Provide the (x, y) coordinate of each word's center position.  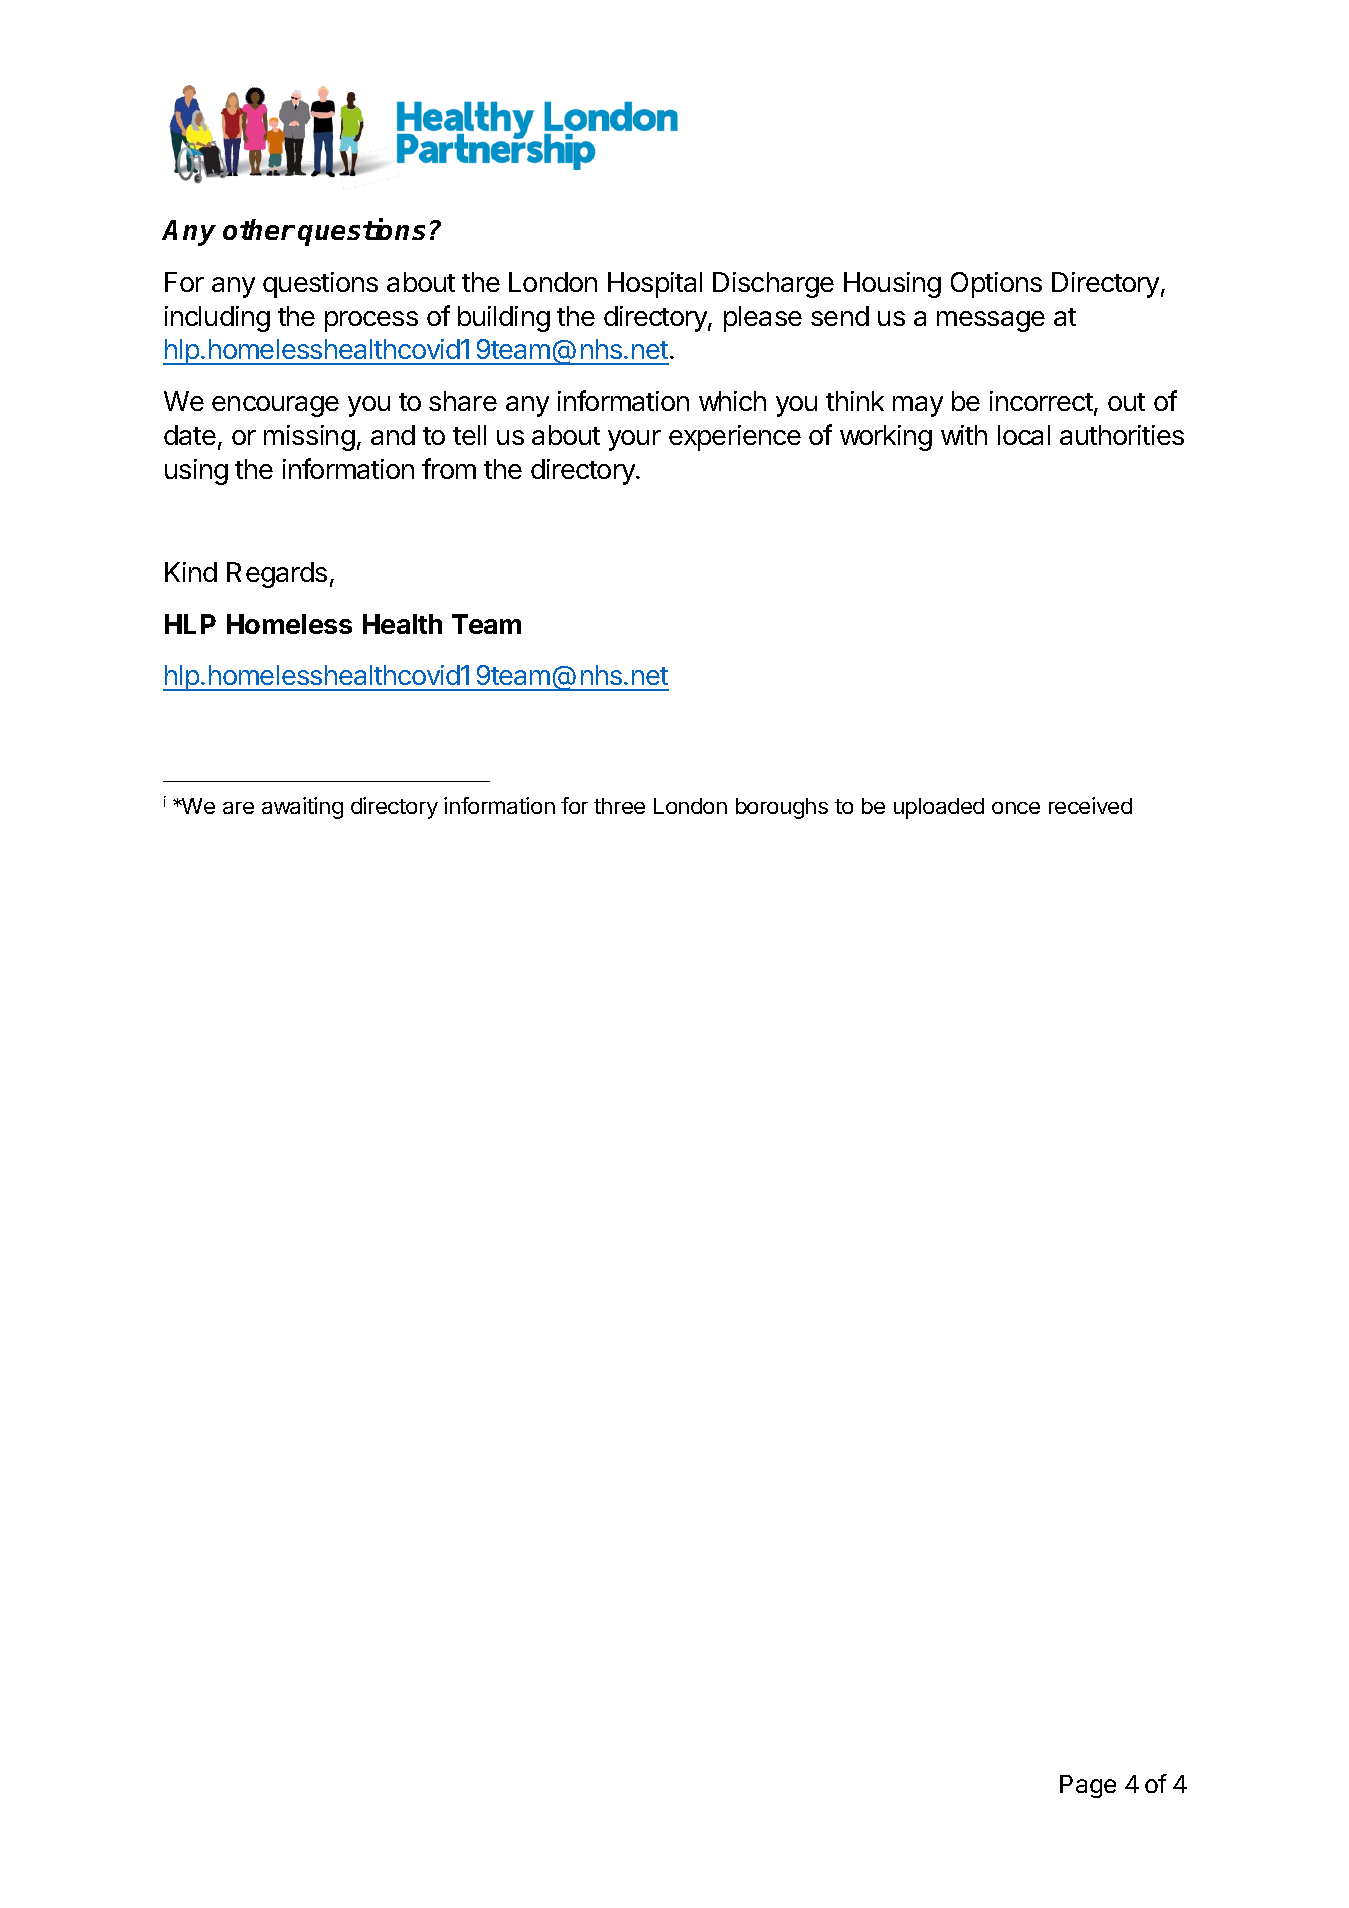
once (1016, 808)
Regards (277, 575)
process (371, 321)
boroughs (782, 808)
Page (1088, 1786)
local (1024, 435)
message (991, 321)
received (1090, 805)
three (619, 806)
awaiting (302, 808)
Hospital (655, 285)
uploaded (939, 808)
